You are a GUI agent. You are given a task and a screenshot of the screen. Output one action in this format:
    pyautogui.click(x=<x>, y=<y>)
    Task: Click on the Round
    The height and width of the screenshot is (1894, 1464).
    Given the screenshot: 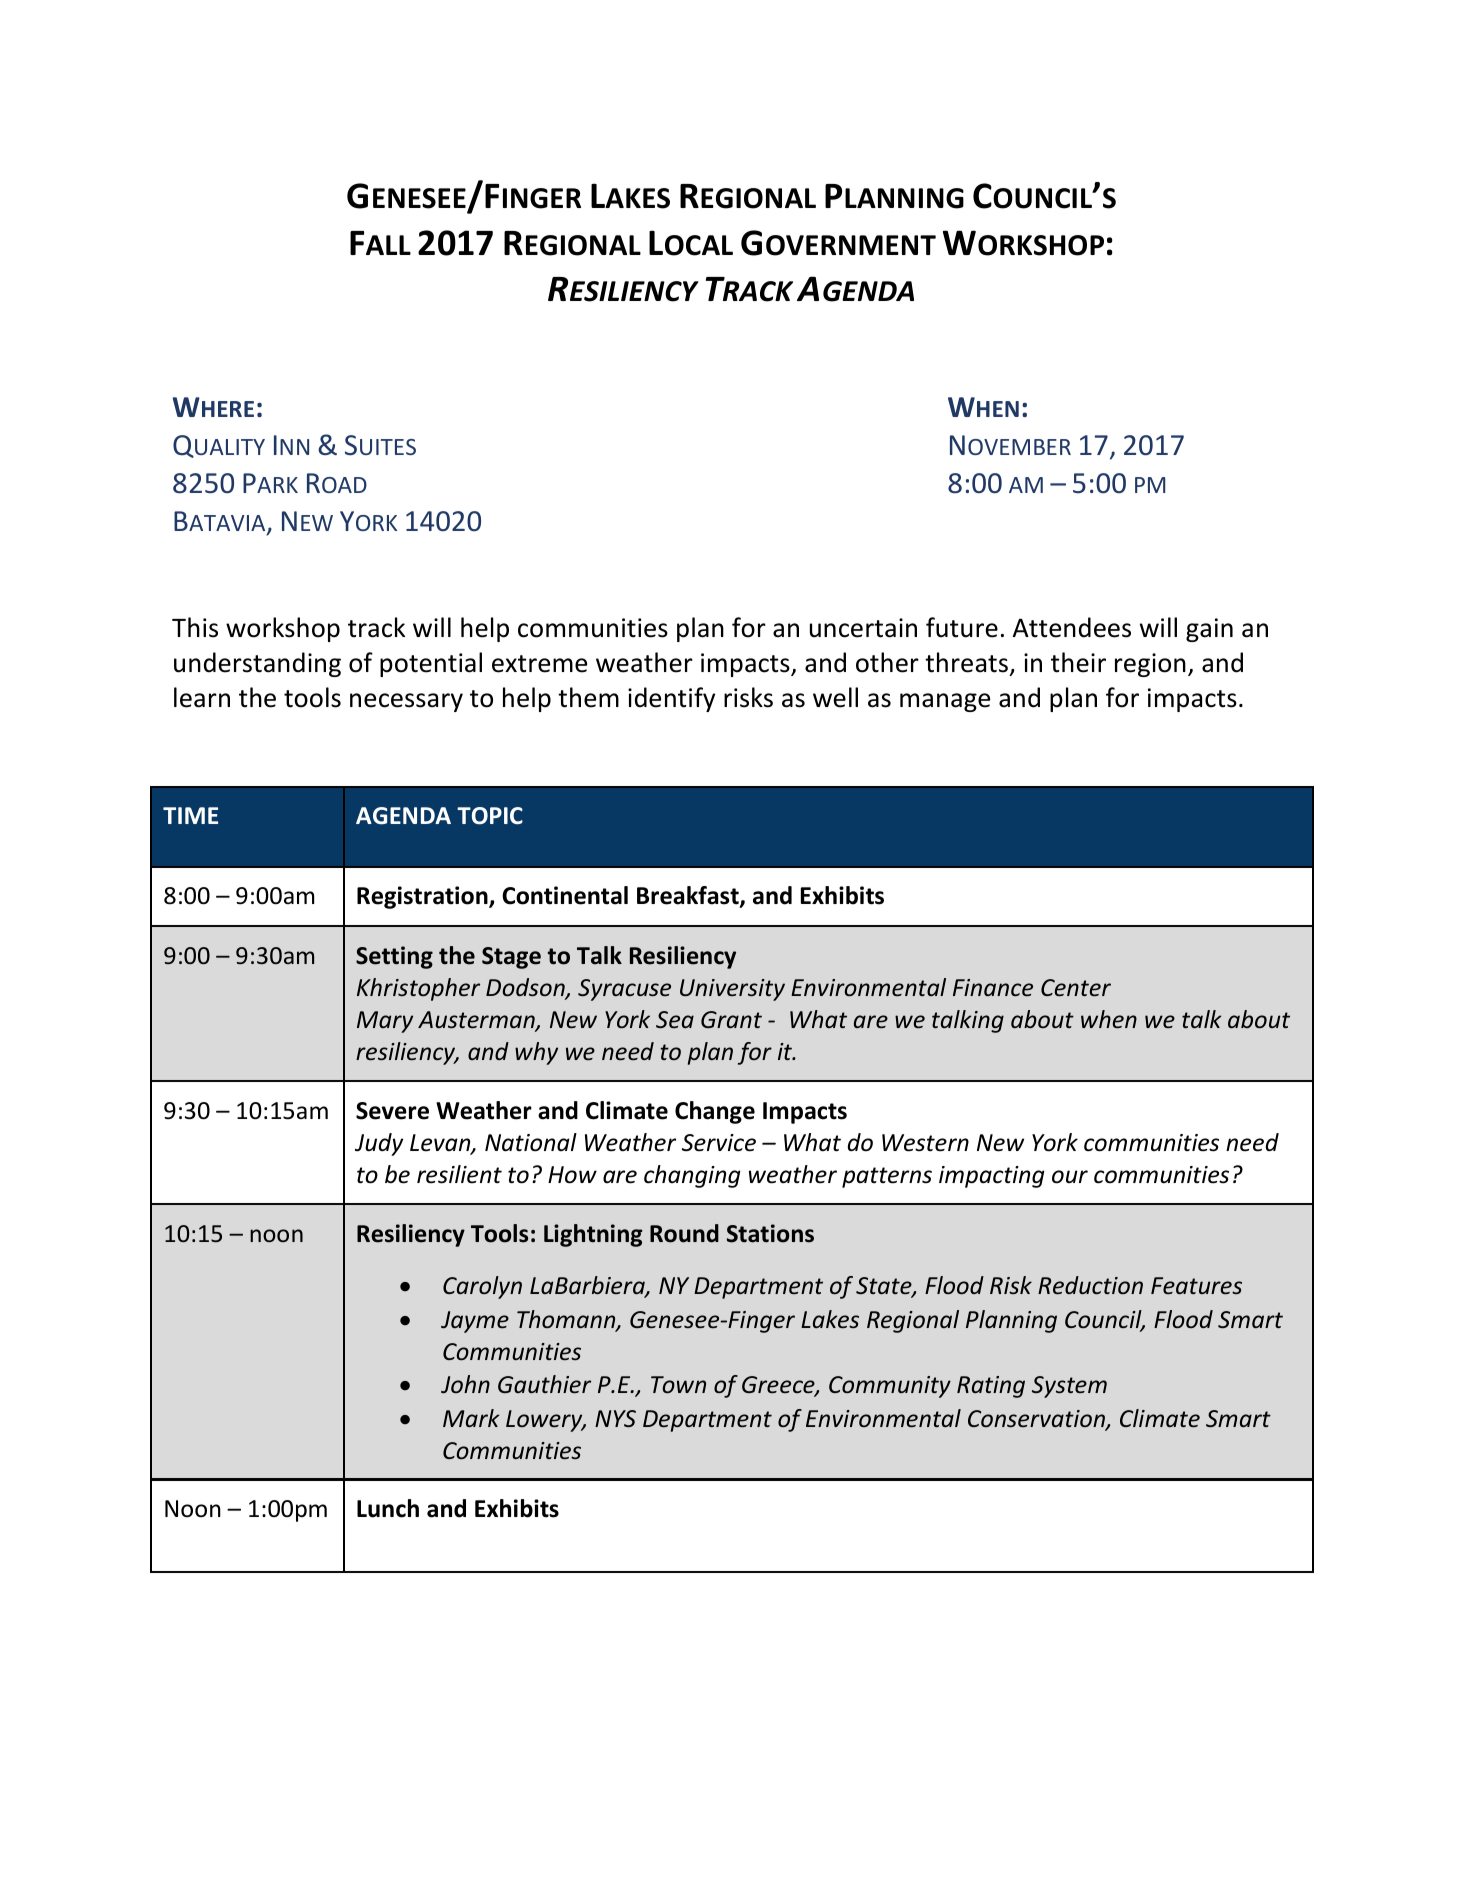 What is the action you would take?
    pyautogui.click(x=684, y=1233)
